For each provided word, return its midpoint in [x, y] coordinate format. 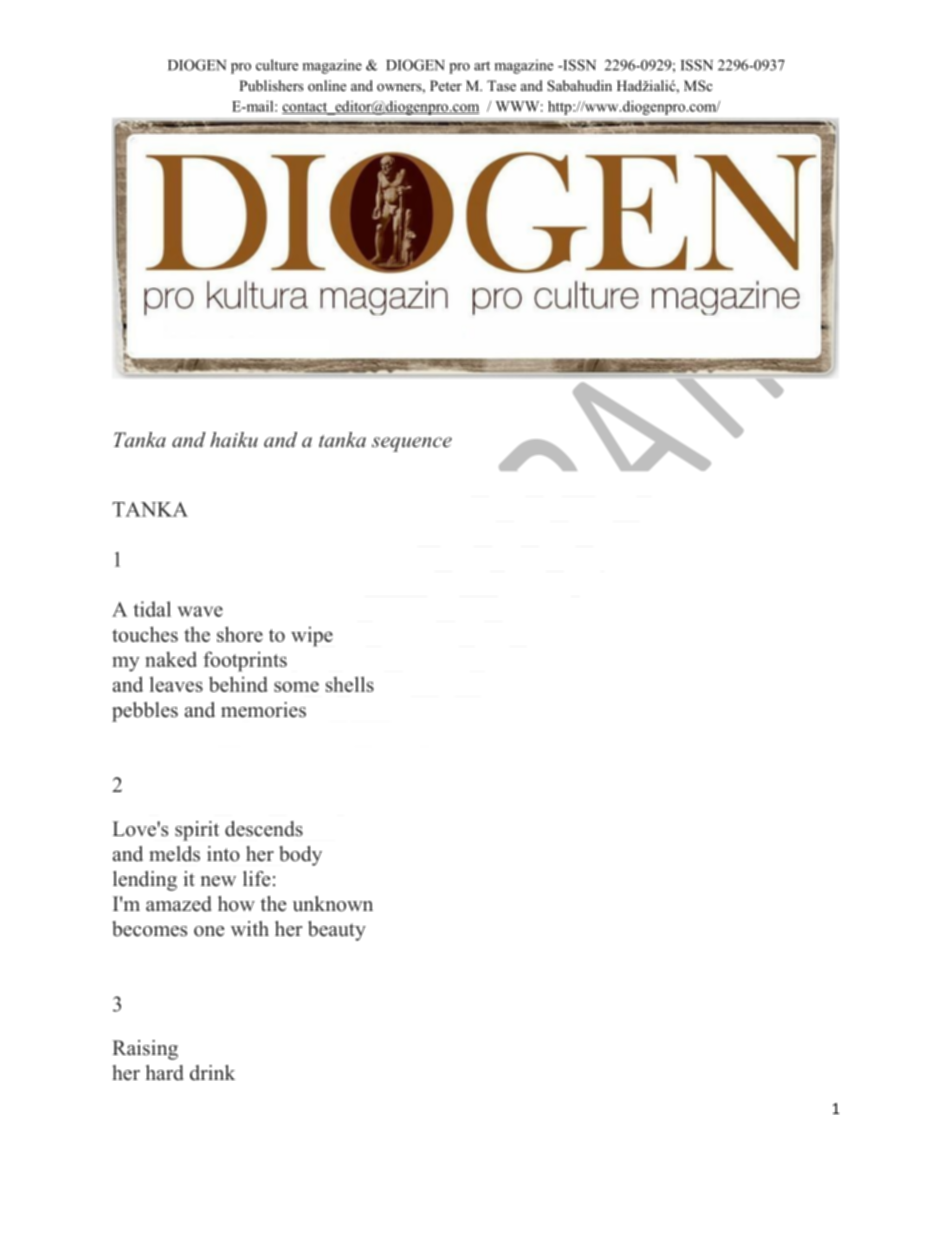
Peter [446, 85]
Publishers [271, 85]
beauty [337, 931]
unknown [333, 904]
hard [165, 1073]
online [327, 86]
